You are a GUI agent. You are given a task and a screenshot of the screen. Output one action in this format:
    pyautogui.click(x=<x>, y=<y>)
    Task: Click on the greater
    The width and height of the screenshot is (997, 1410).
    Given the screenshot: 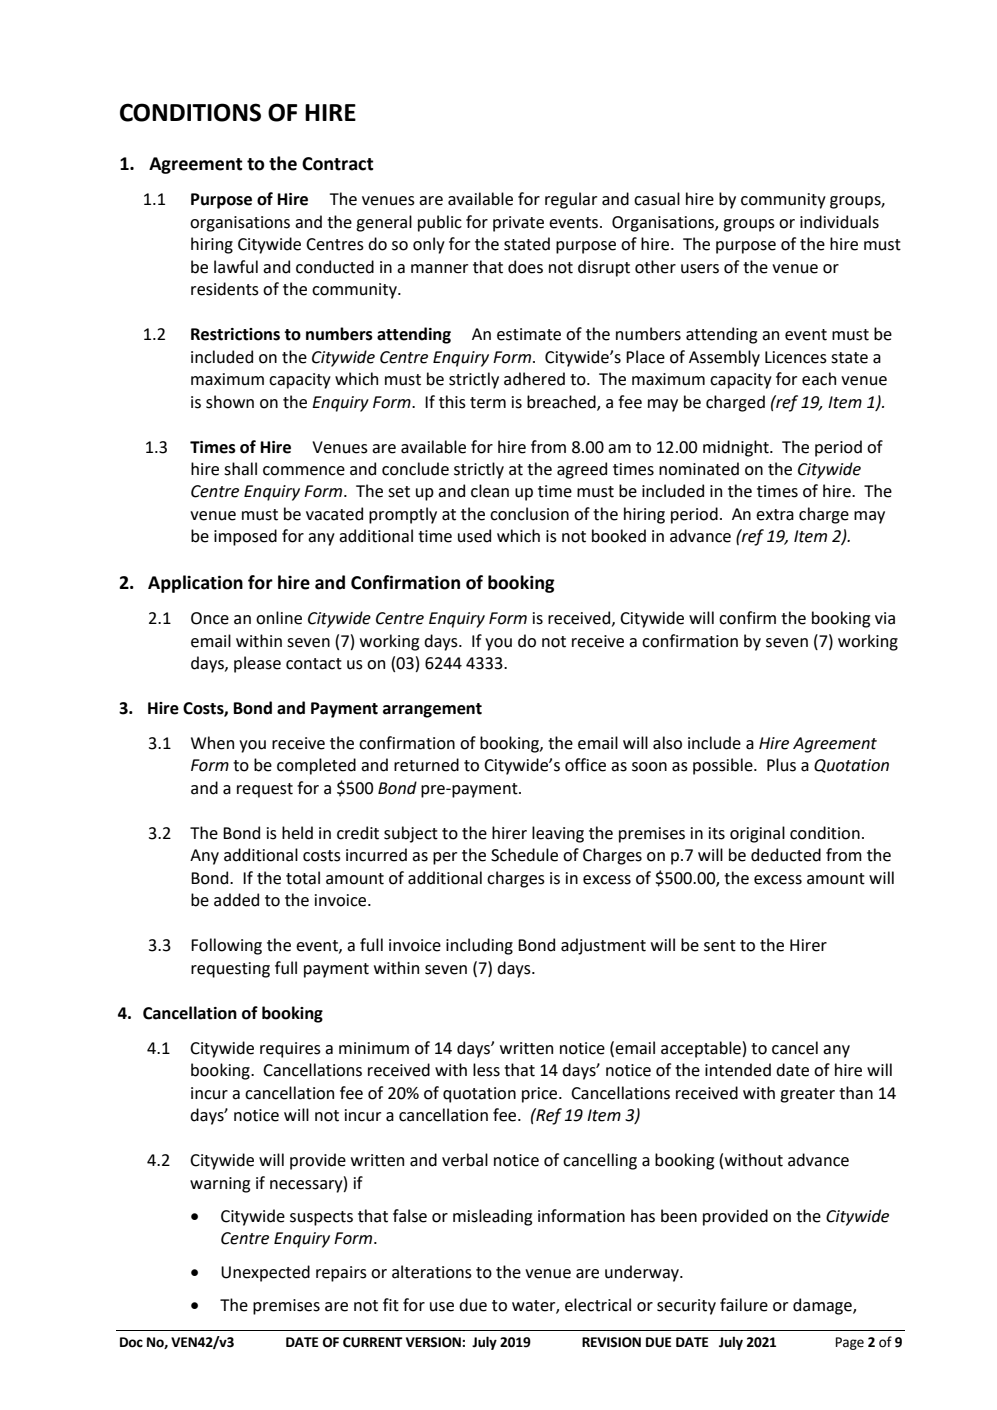 What is the action you would take?
    pyautogui.click(x=807, y=1095)
